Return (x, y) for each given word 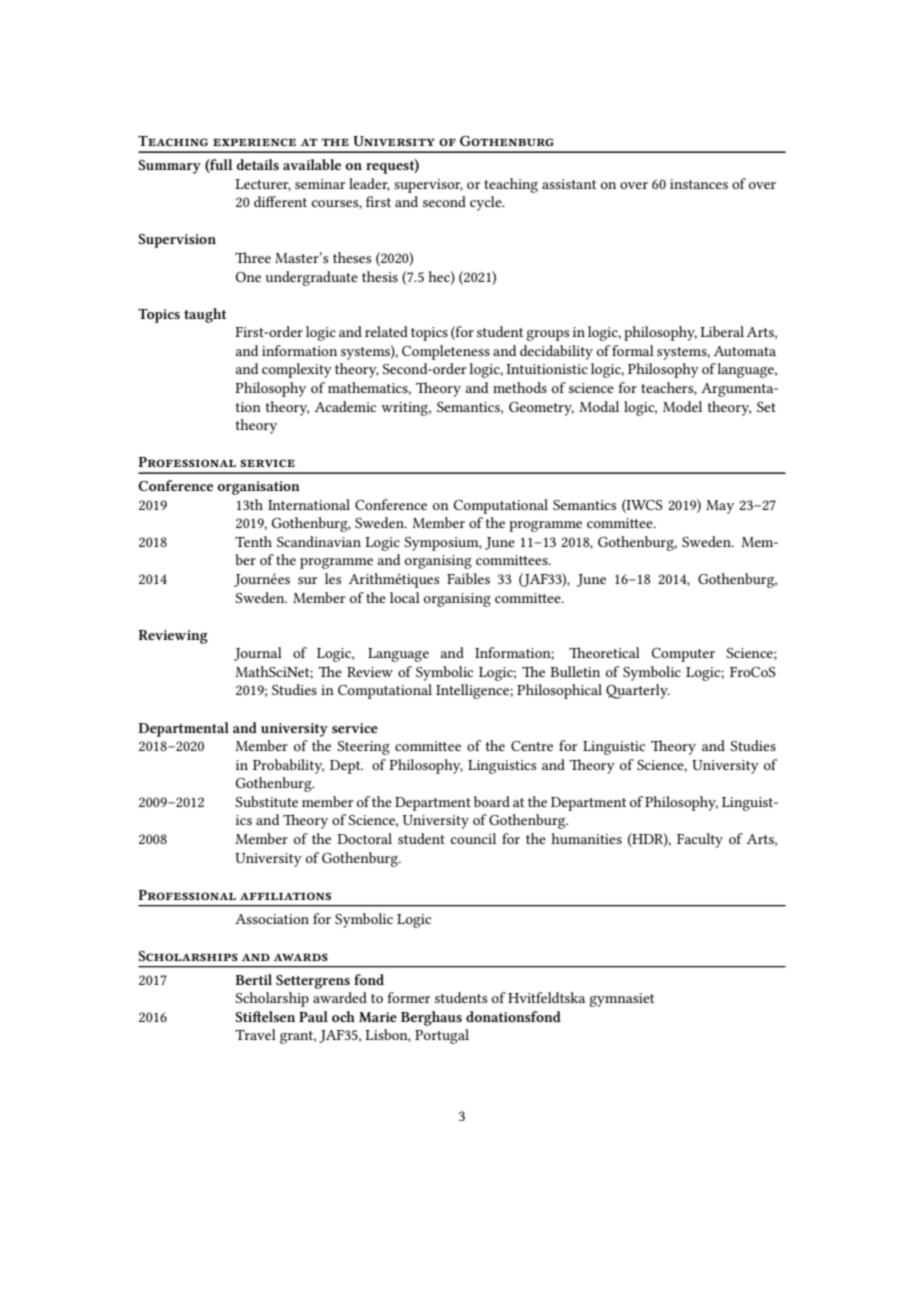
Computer (683, 655)
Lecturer (263, 185)
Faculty (700, 840)
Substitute (266, 801)
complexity (297, 370)
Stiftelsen (265, 1016)
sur (307, 580)
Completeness (446, 352)
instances (699, 184)
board (492, 801)
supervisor (428, 186)
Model (682, 406)
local (405, 597)
